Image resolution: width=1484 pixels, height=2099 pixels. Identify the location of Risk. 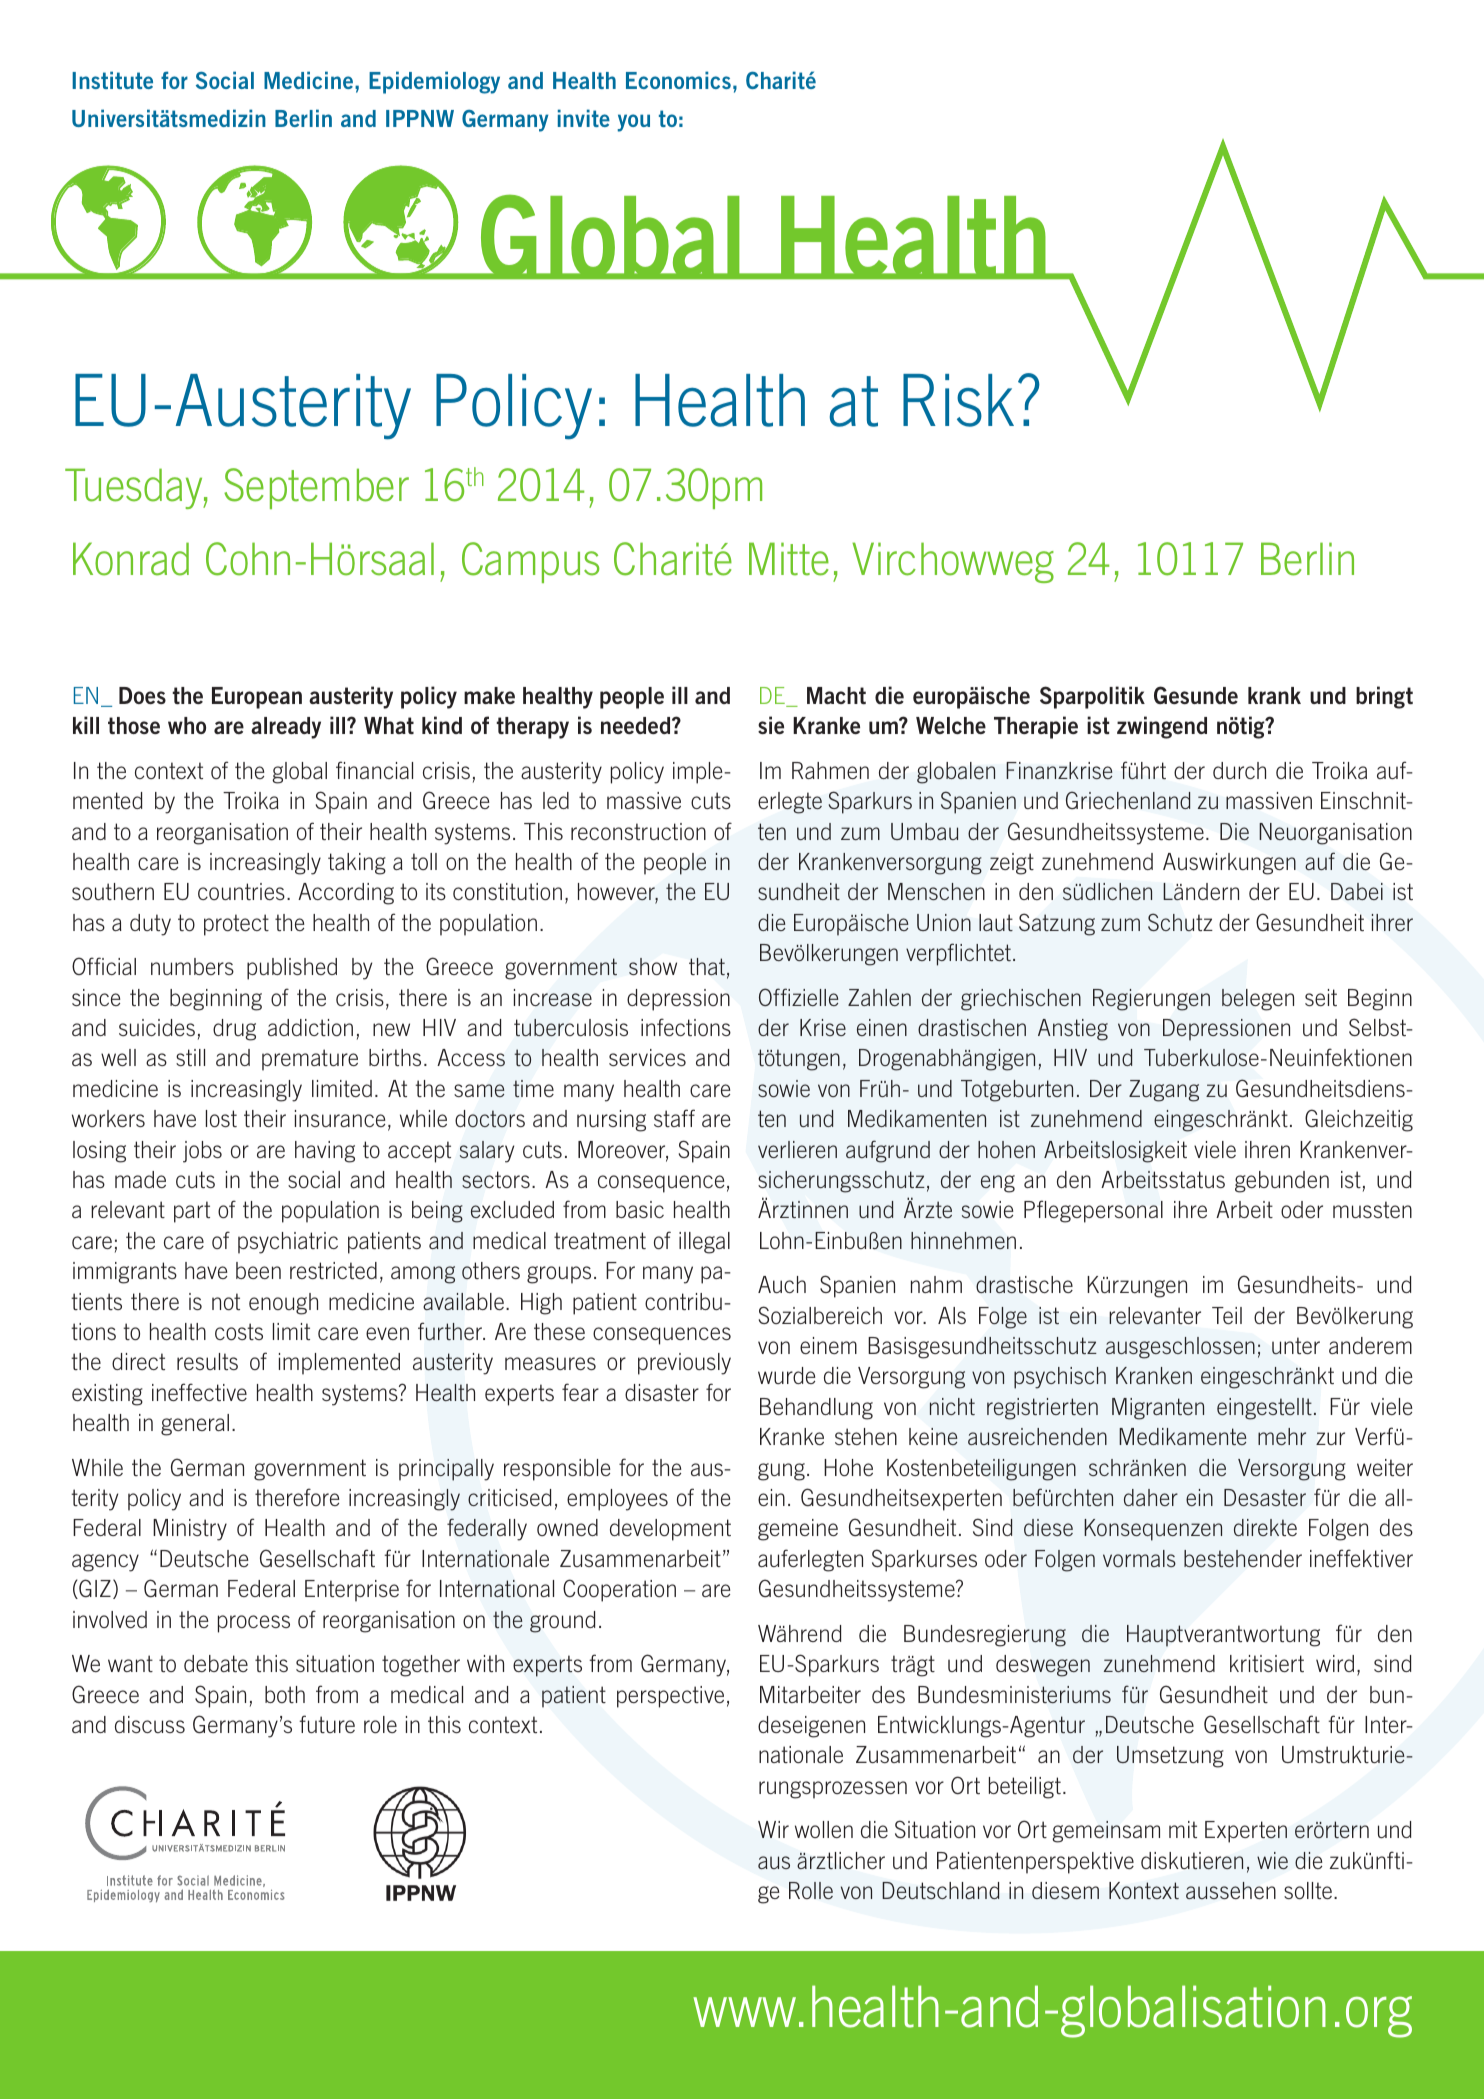
(958, 400).
